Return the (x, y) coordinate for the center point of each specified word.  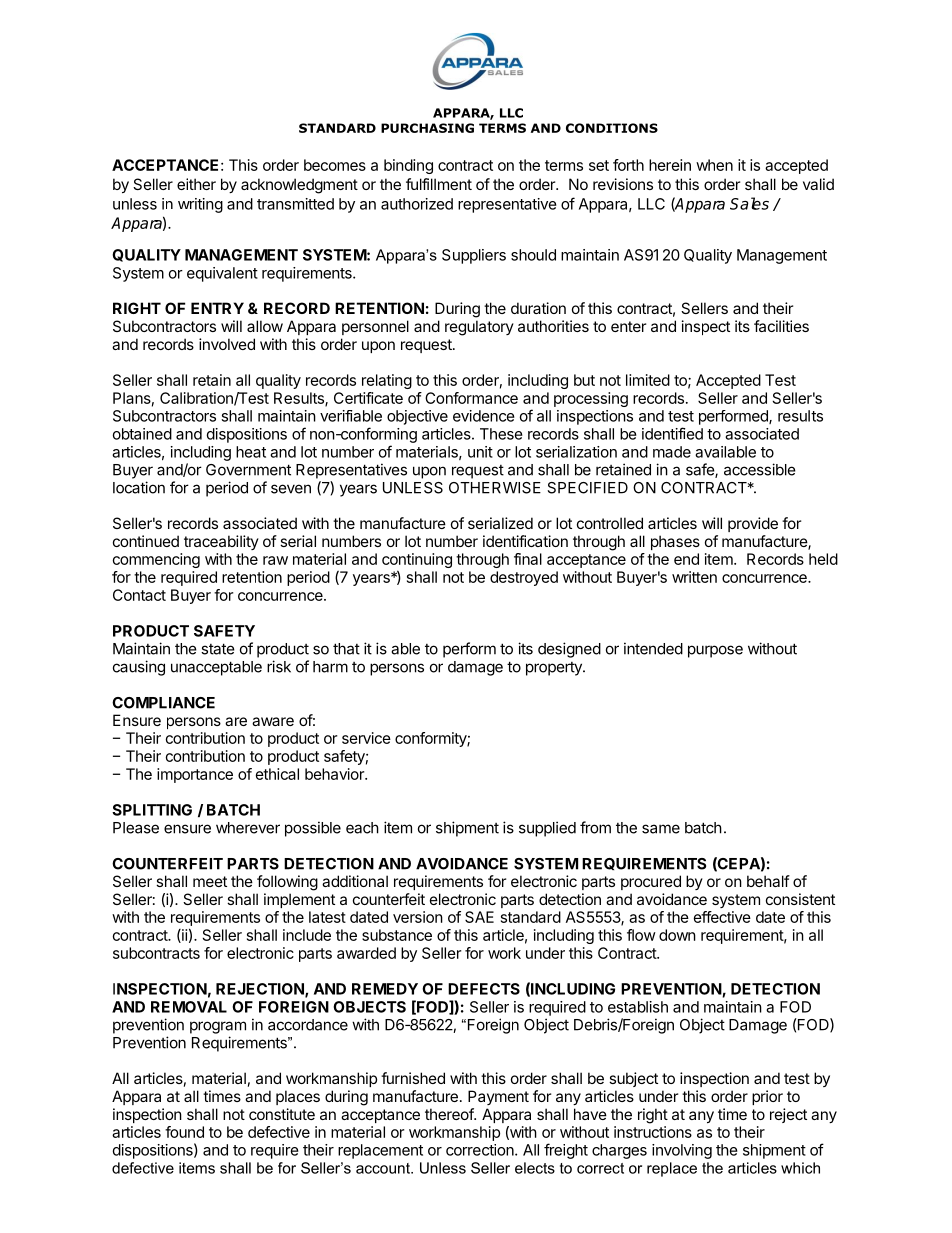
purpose (715, 651)
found (184, 1132)
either (196, 184)
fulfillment (439, 184)
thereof (450, 1114)
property (555, 669)
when (714, 165)
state (218, 649)
